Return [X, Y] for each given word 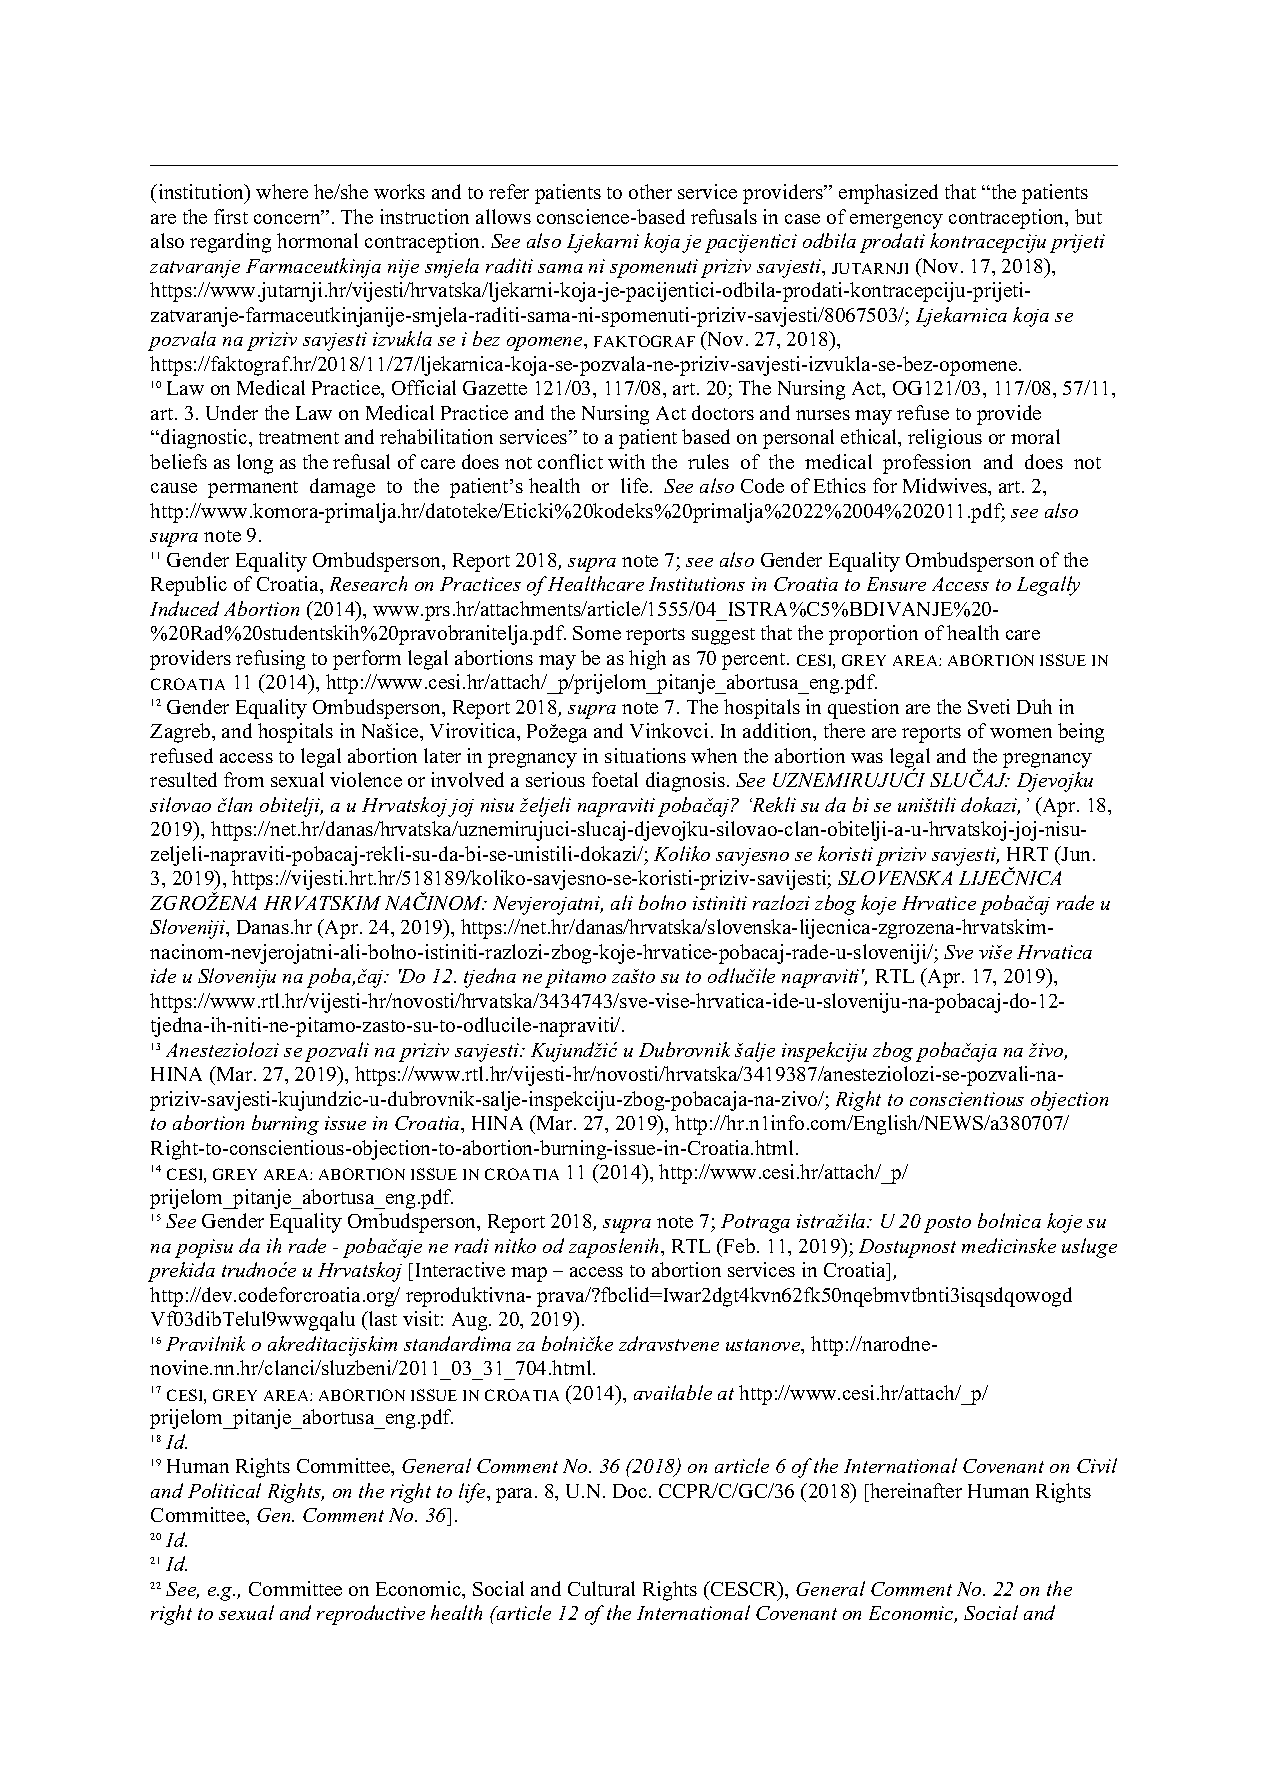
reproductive [371, 1615]
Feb [740, 1245]
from [244, 779]
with [626, 461]
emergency [896, 221]
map [529, 1274]
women [1021, 733]
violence [366, 779]
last [381, 1318]
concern [288, 218]
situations [645, 755]
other [650, 191]
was [867, 758]
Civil [1097, 1465]
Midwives [946, 485]
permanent [253, 489]
